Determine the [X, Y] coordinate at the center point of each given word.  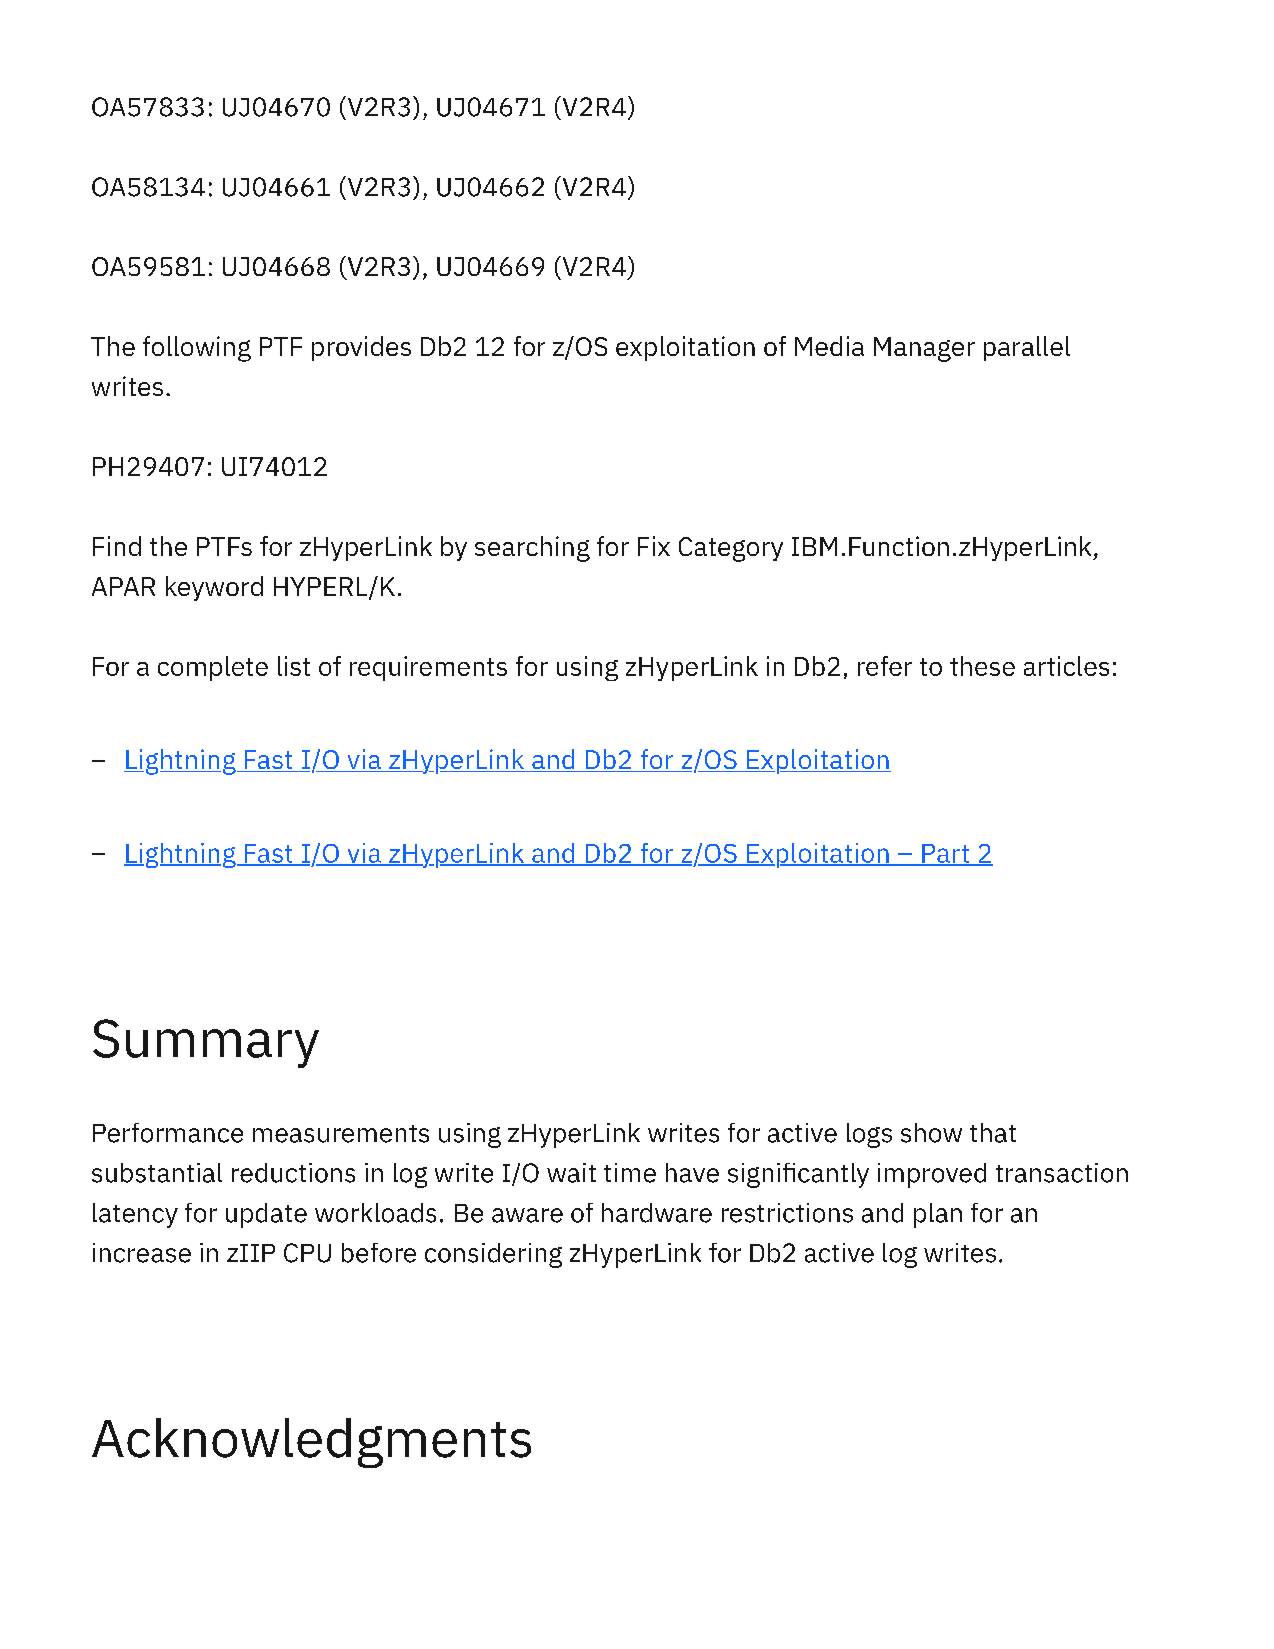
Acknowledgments [311, 1443]
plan [938, 1215]
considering [493, 1255]
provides [361, 348]
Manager [924, 349]
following [197, 349]
